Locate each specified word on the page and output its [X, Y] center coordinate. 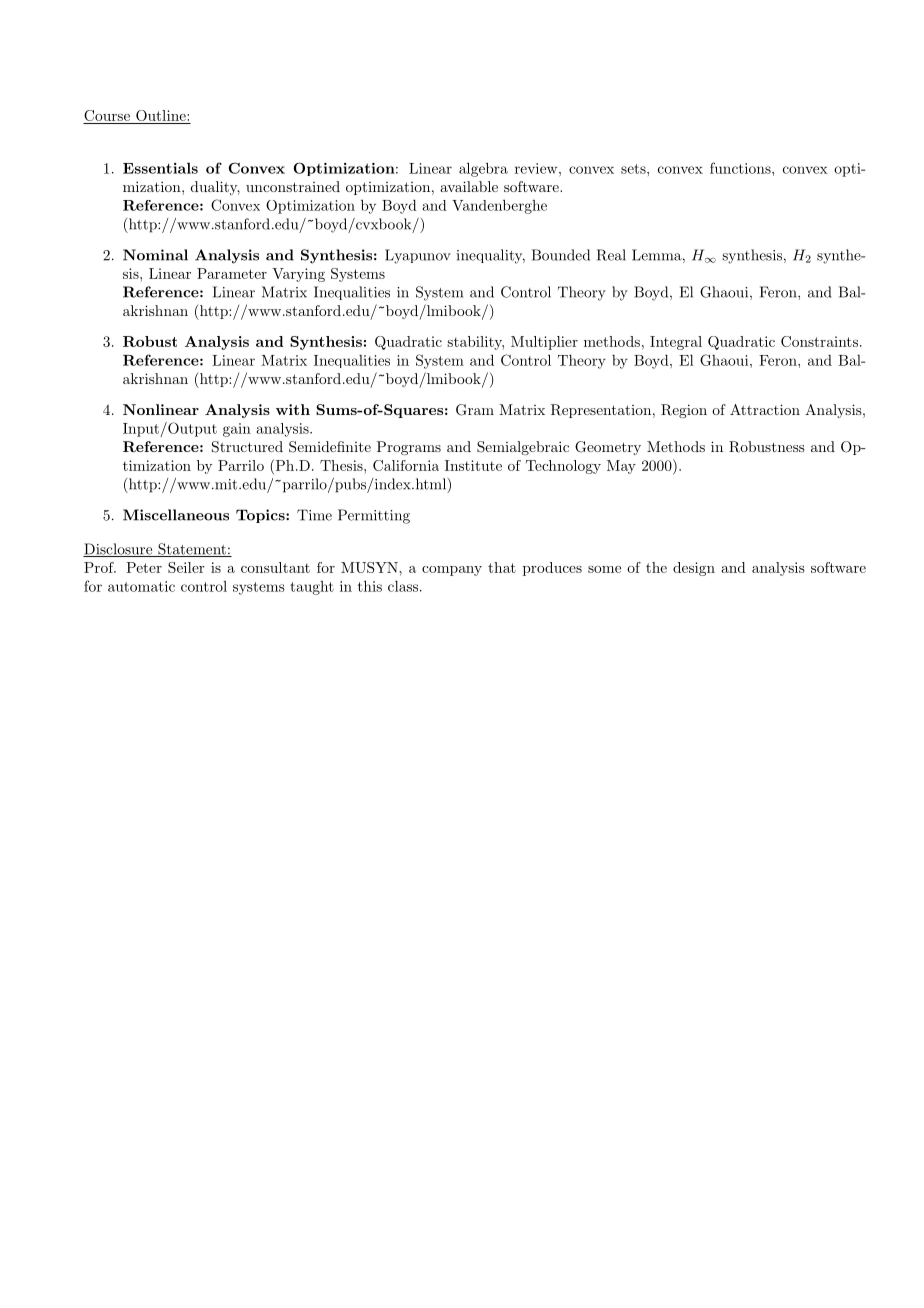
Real [611, 255]
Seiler [186, 567]
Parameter [232, 273]
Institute [473, 465]
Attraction [765, 409]
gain [237, 430]
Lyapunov [418, 256]
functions [741, 168]
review [537, 168]
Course [107, 117]
